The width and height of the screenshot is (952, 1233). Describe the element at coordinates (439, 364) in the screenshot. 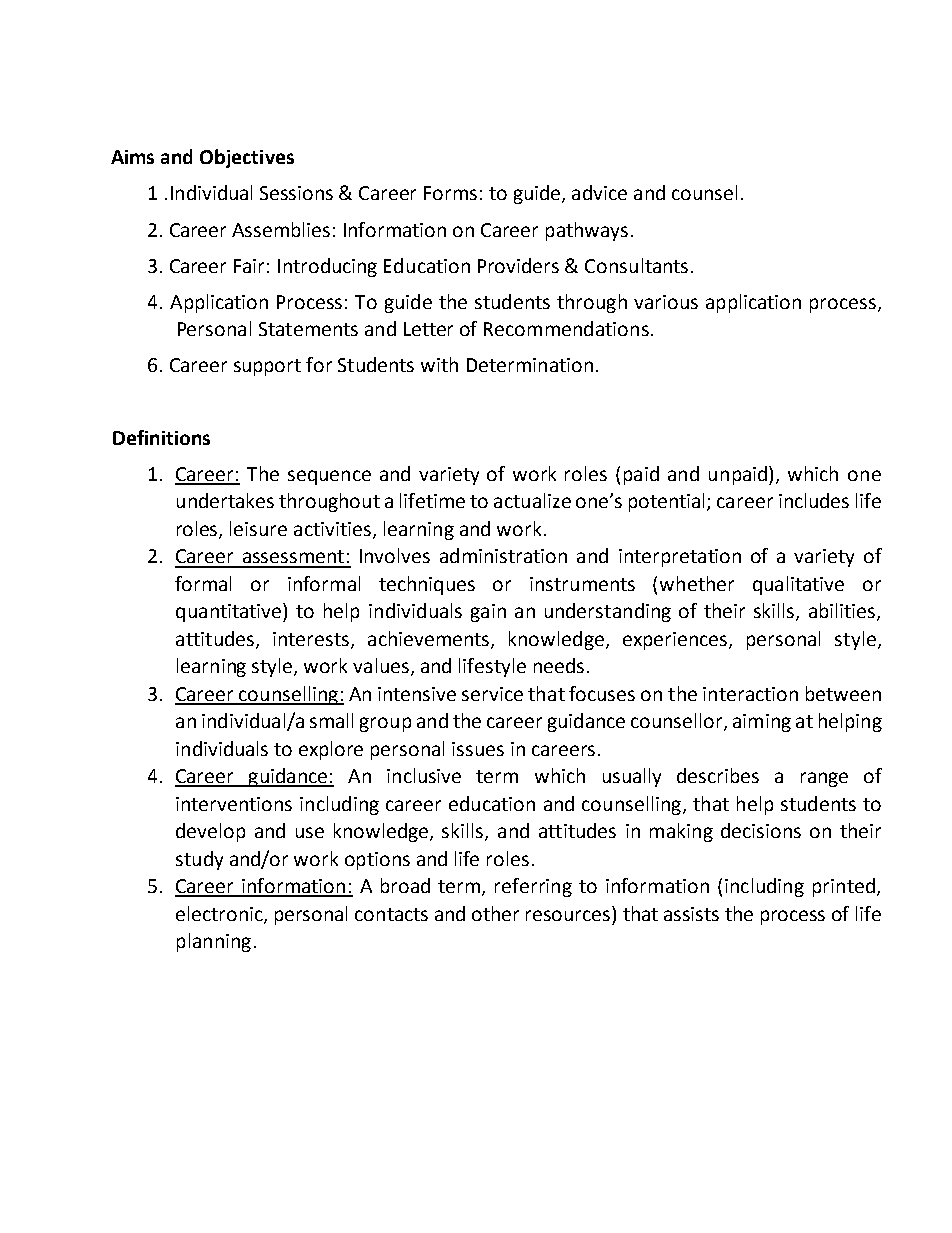

I see `with` at that location.
